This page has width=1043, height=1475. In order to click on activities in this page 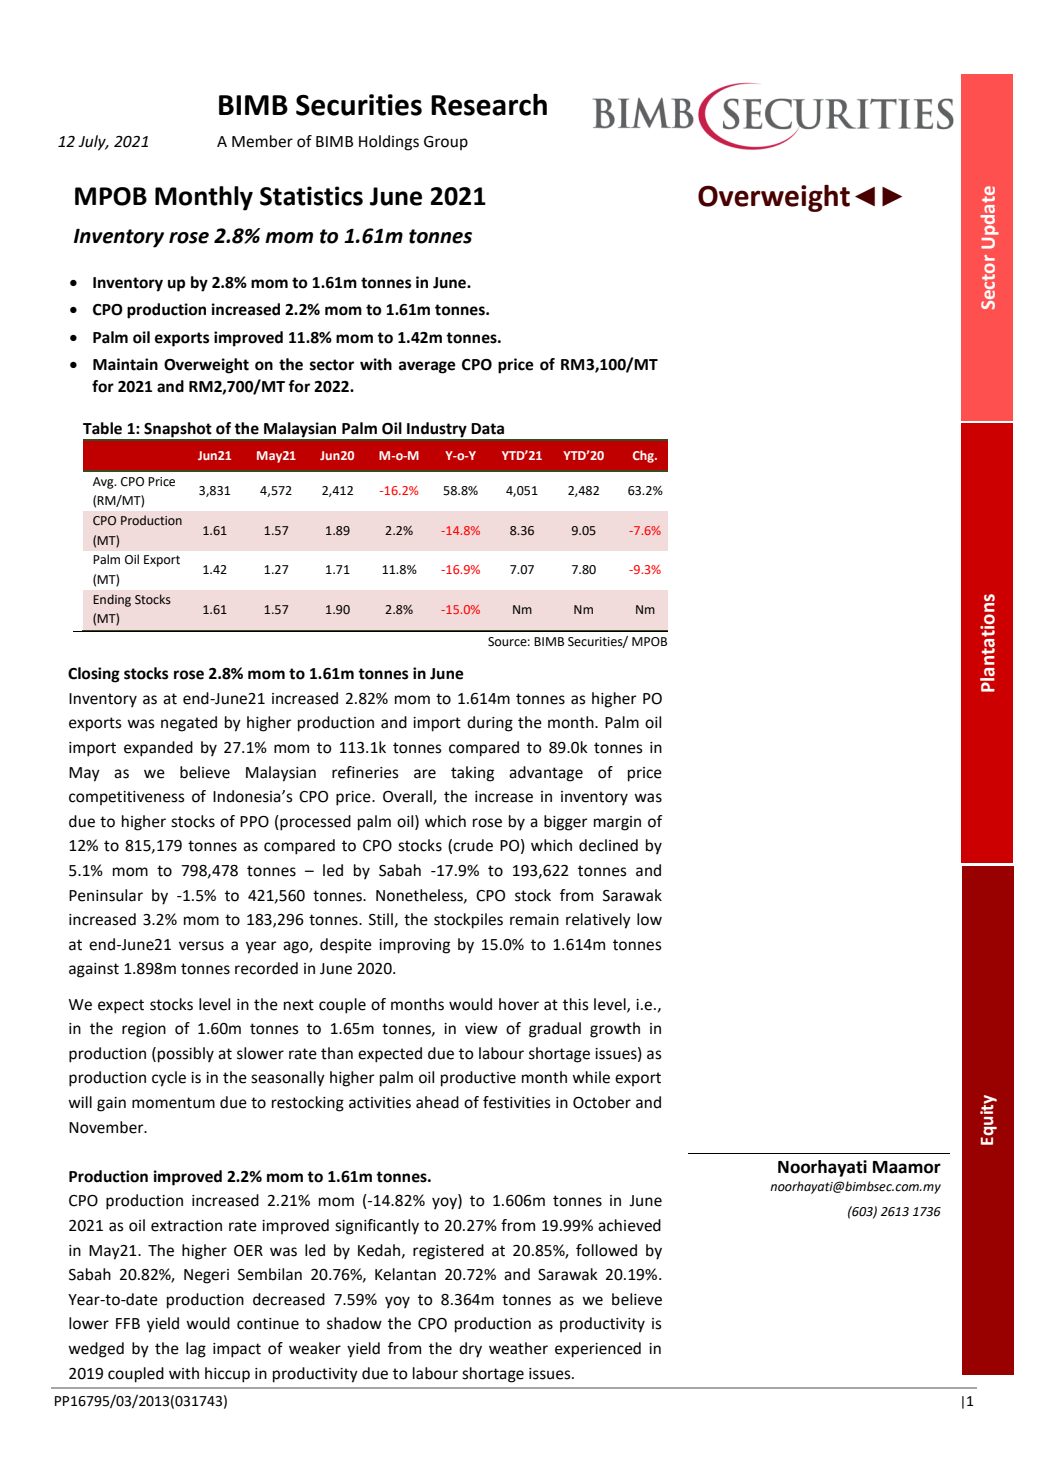, I will do `click(380, 1103)`.
